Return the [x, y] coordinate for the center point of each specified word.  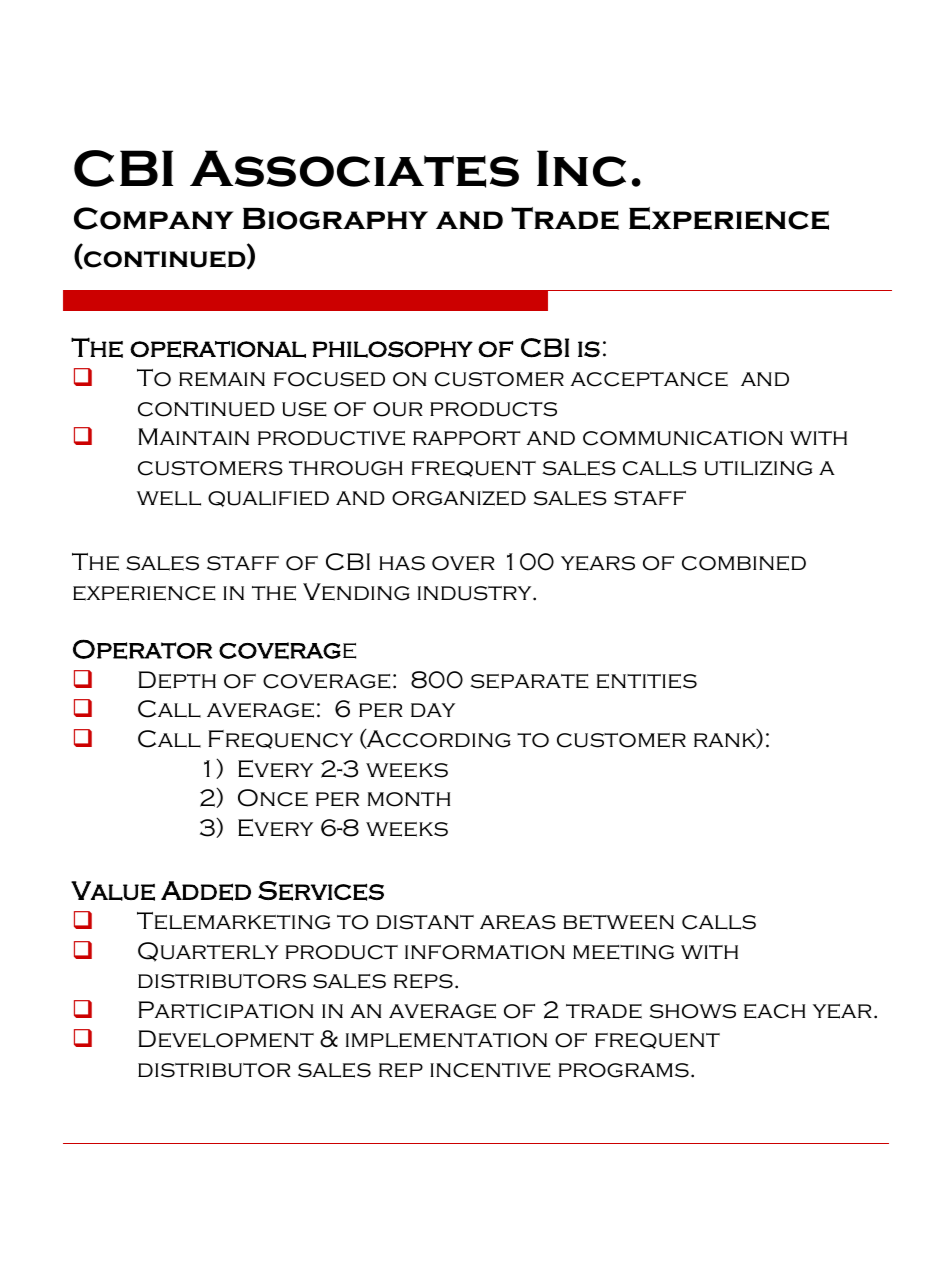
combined [744, 563]
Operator [142, 649]
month [409, 799]
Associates [354, 169]
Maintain [193, 436]
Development [226, 1039]
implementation [446, 1040]
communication [683, 438]
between [618, 922]
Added [206, 891]
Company [154, 218]
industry [476, 593]
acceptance [649, 379]
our [398, 409]
